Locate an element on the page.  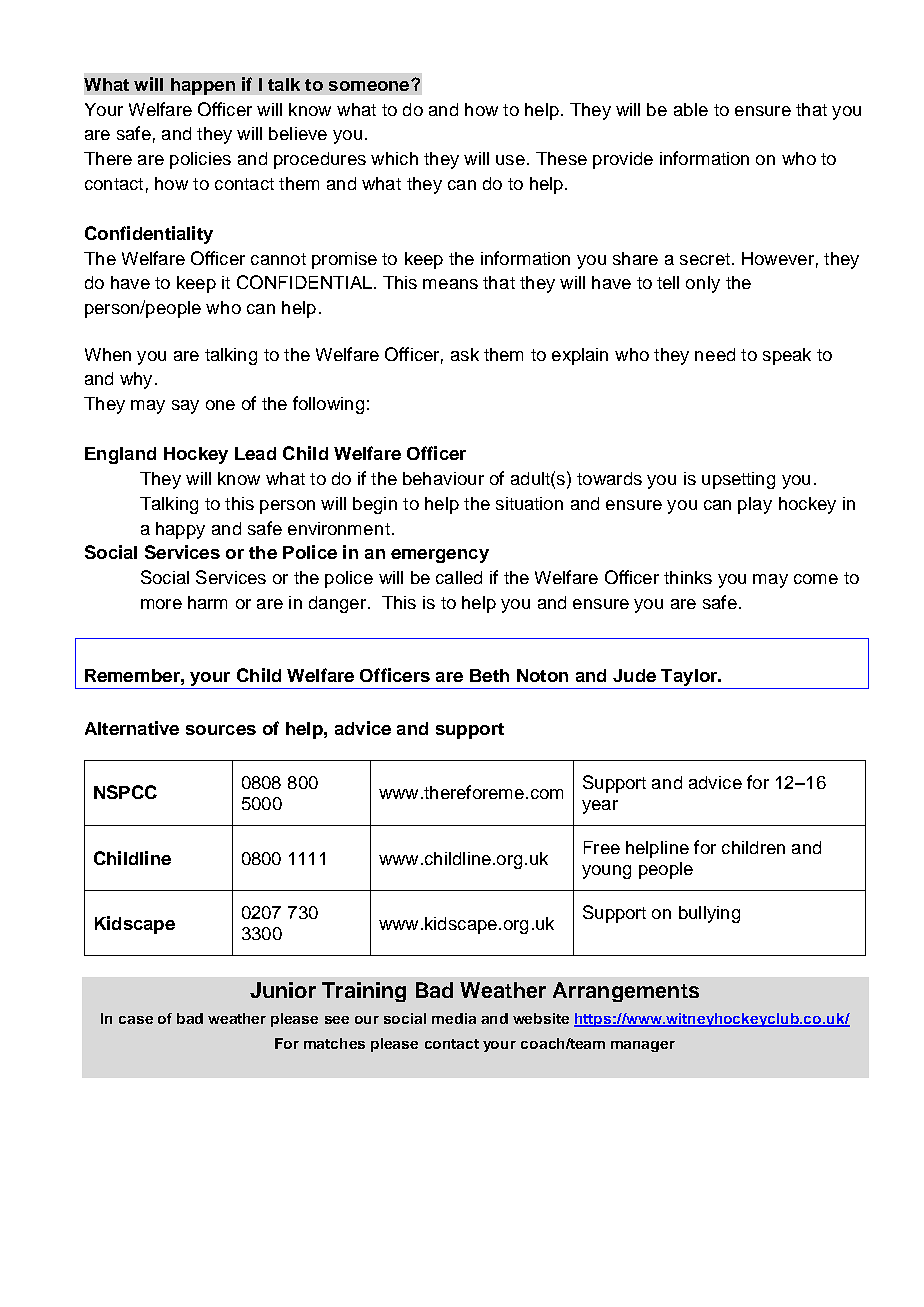
happy is located at coordinates (180, 530).
